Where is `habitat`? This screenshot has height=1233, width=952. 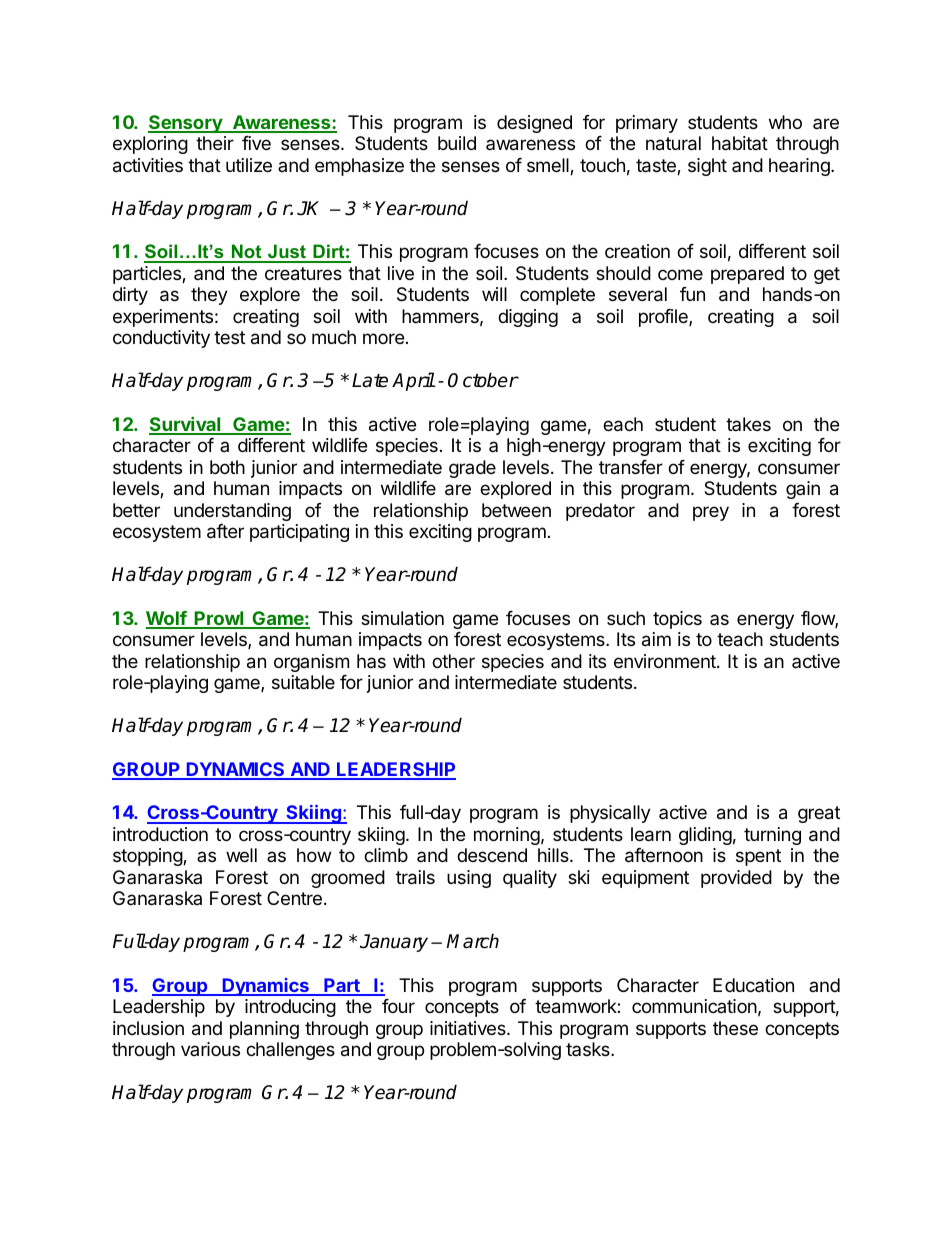
habitat is located at coordinates (740, 143).
